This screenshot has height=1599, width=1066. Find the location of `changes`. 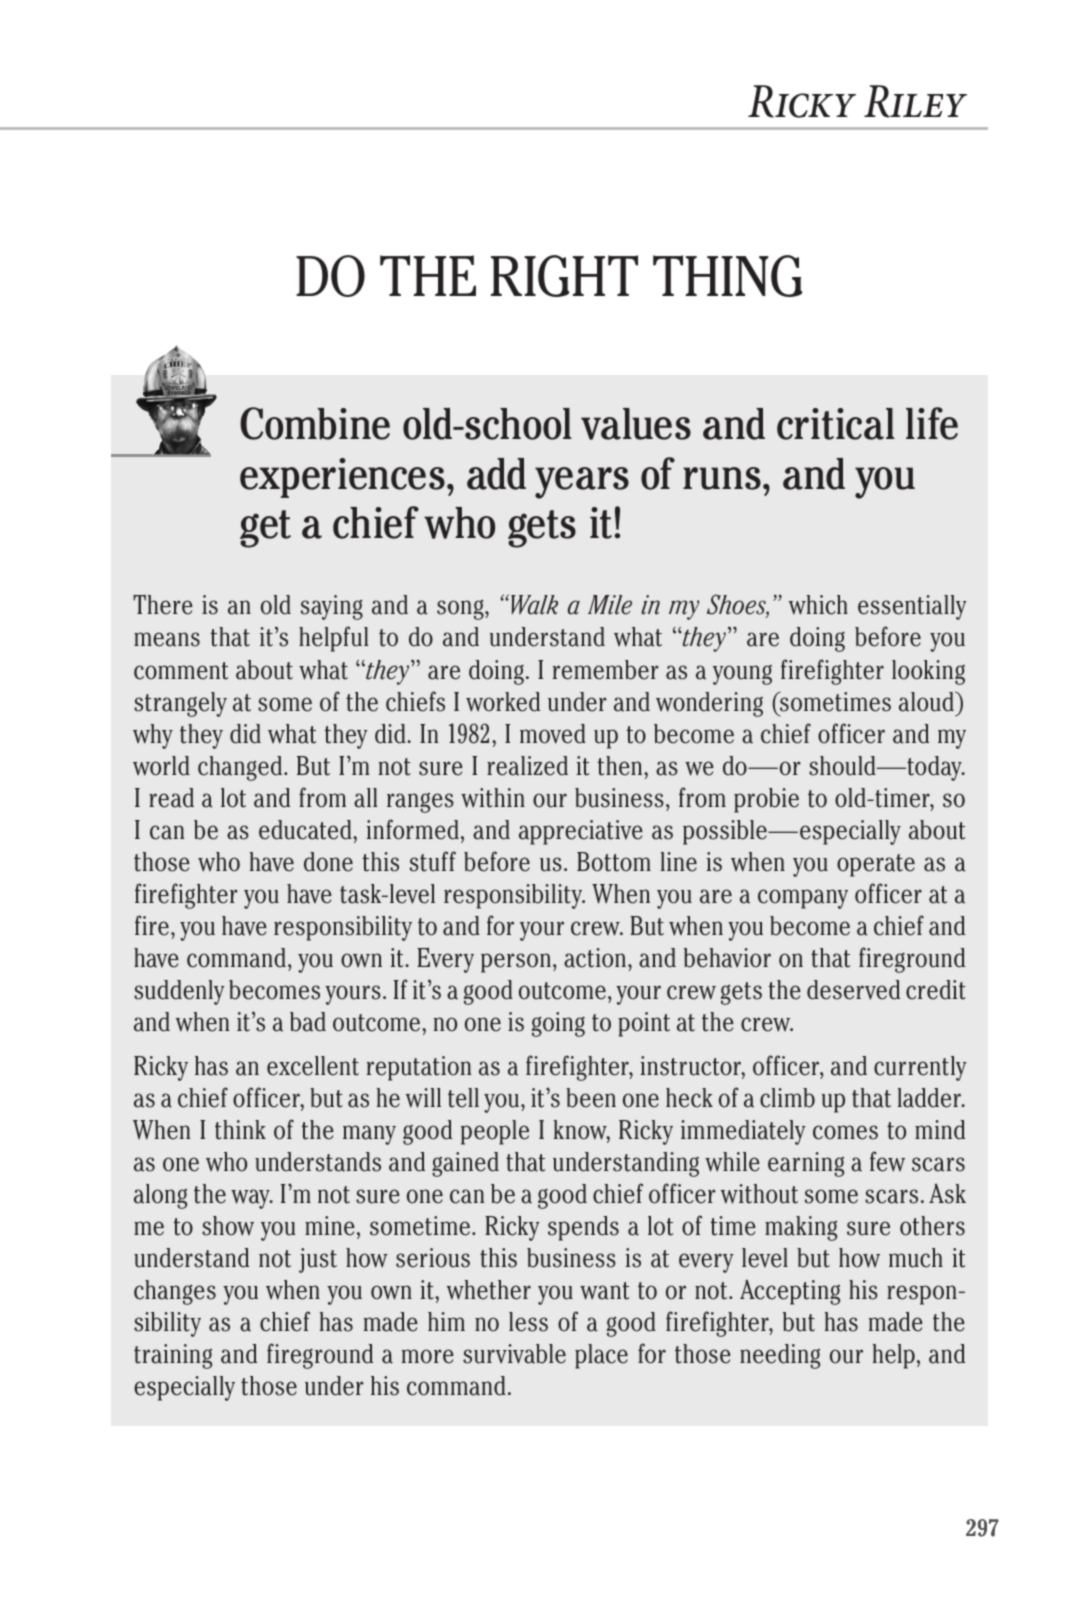

changes is located at coordinates (175, 1292).
